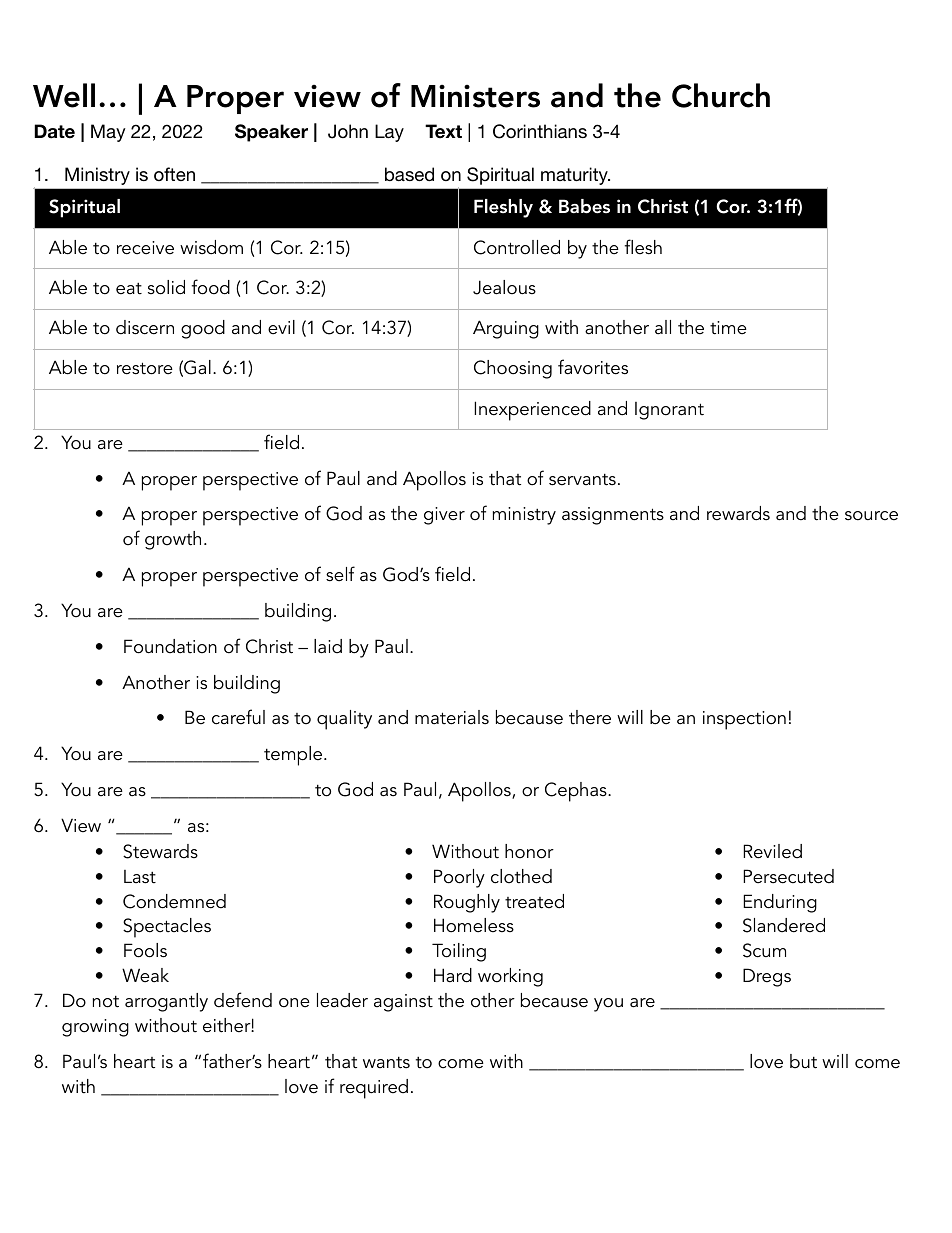 This image has height=1233, width=952. Describe the element at coordinates (513, 369) in the image. I see `Choosing` at that location.
